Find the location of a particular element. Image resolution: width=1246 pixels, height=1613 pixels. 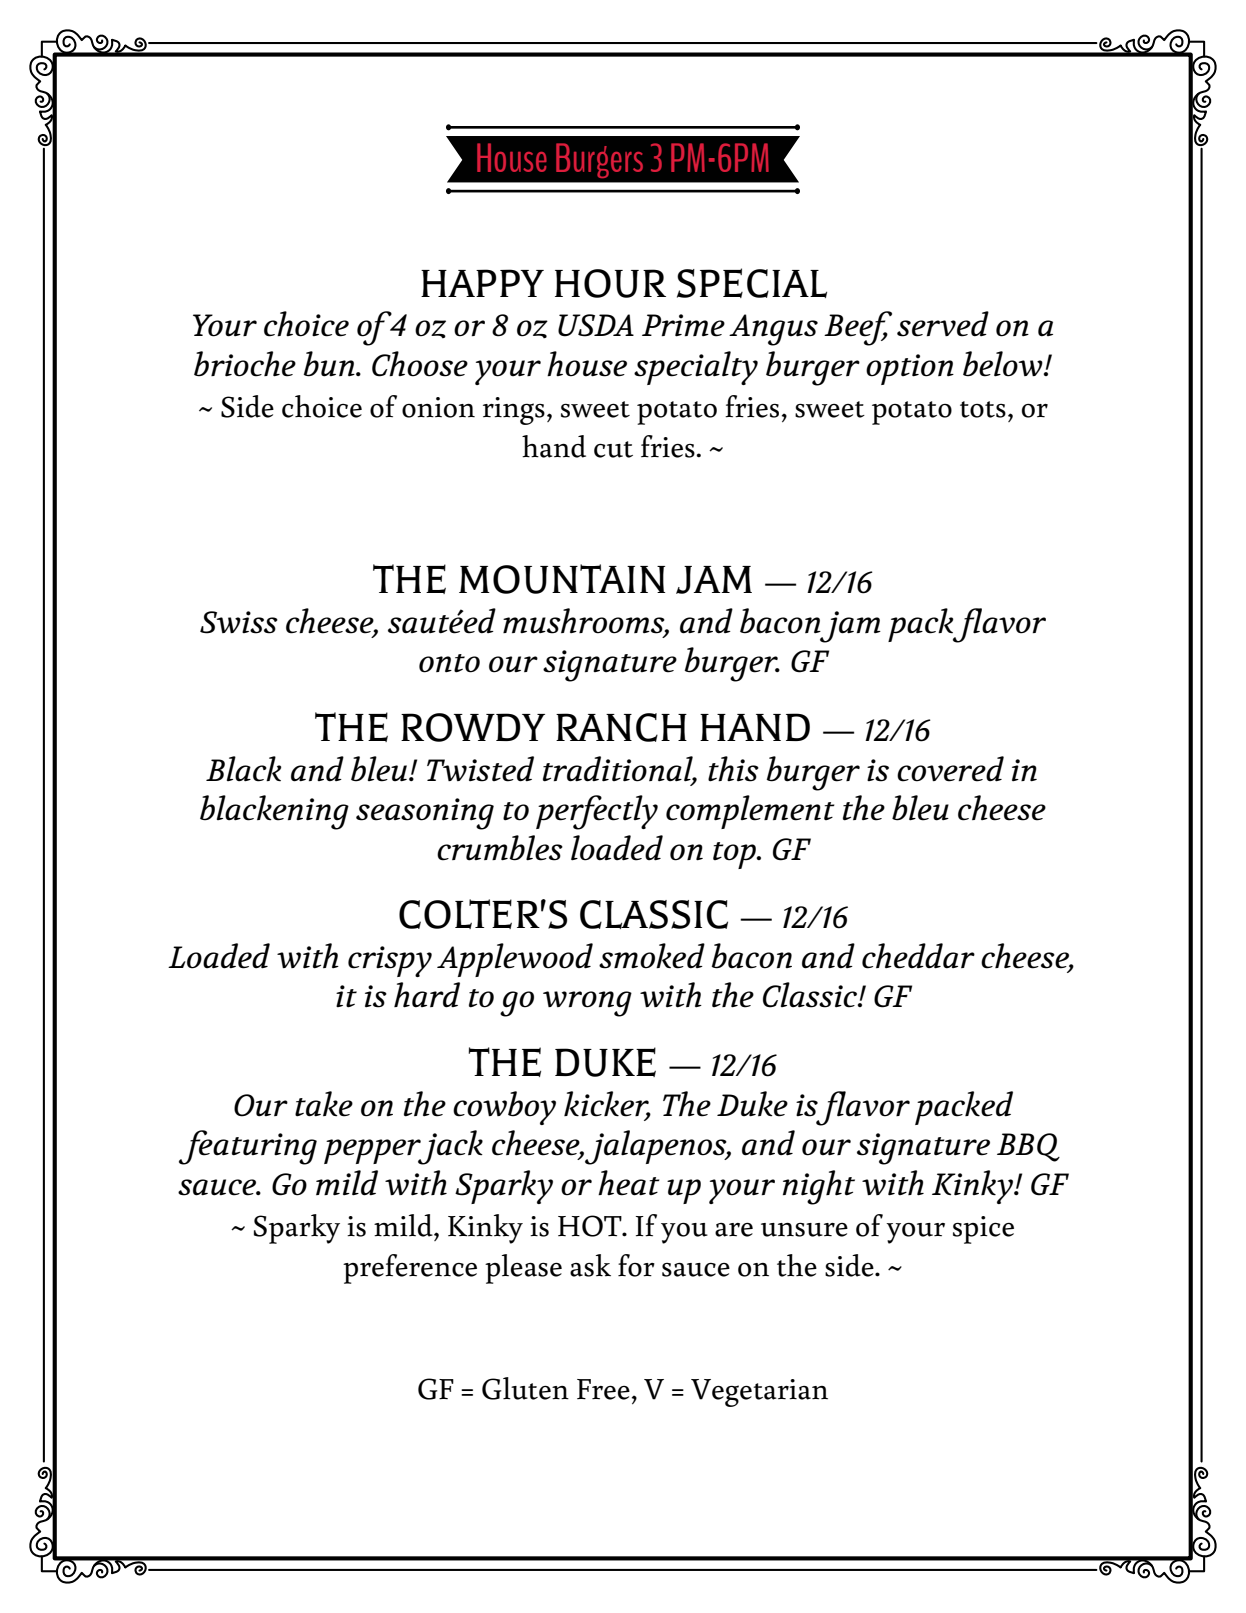

perfectly is located at coordinates (597, 812).
